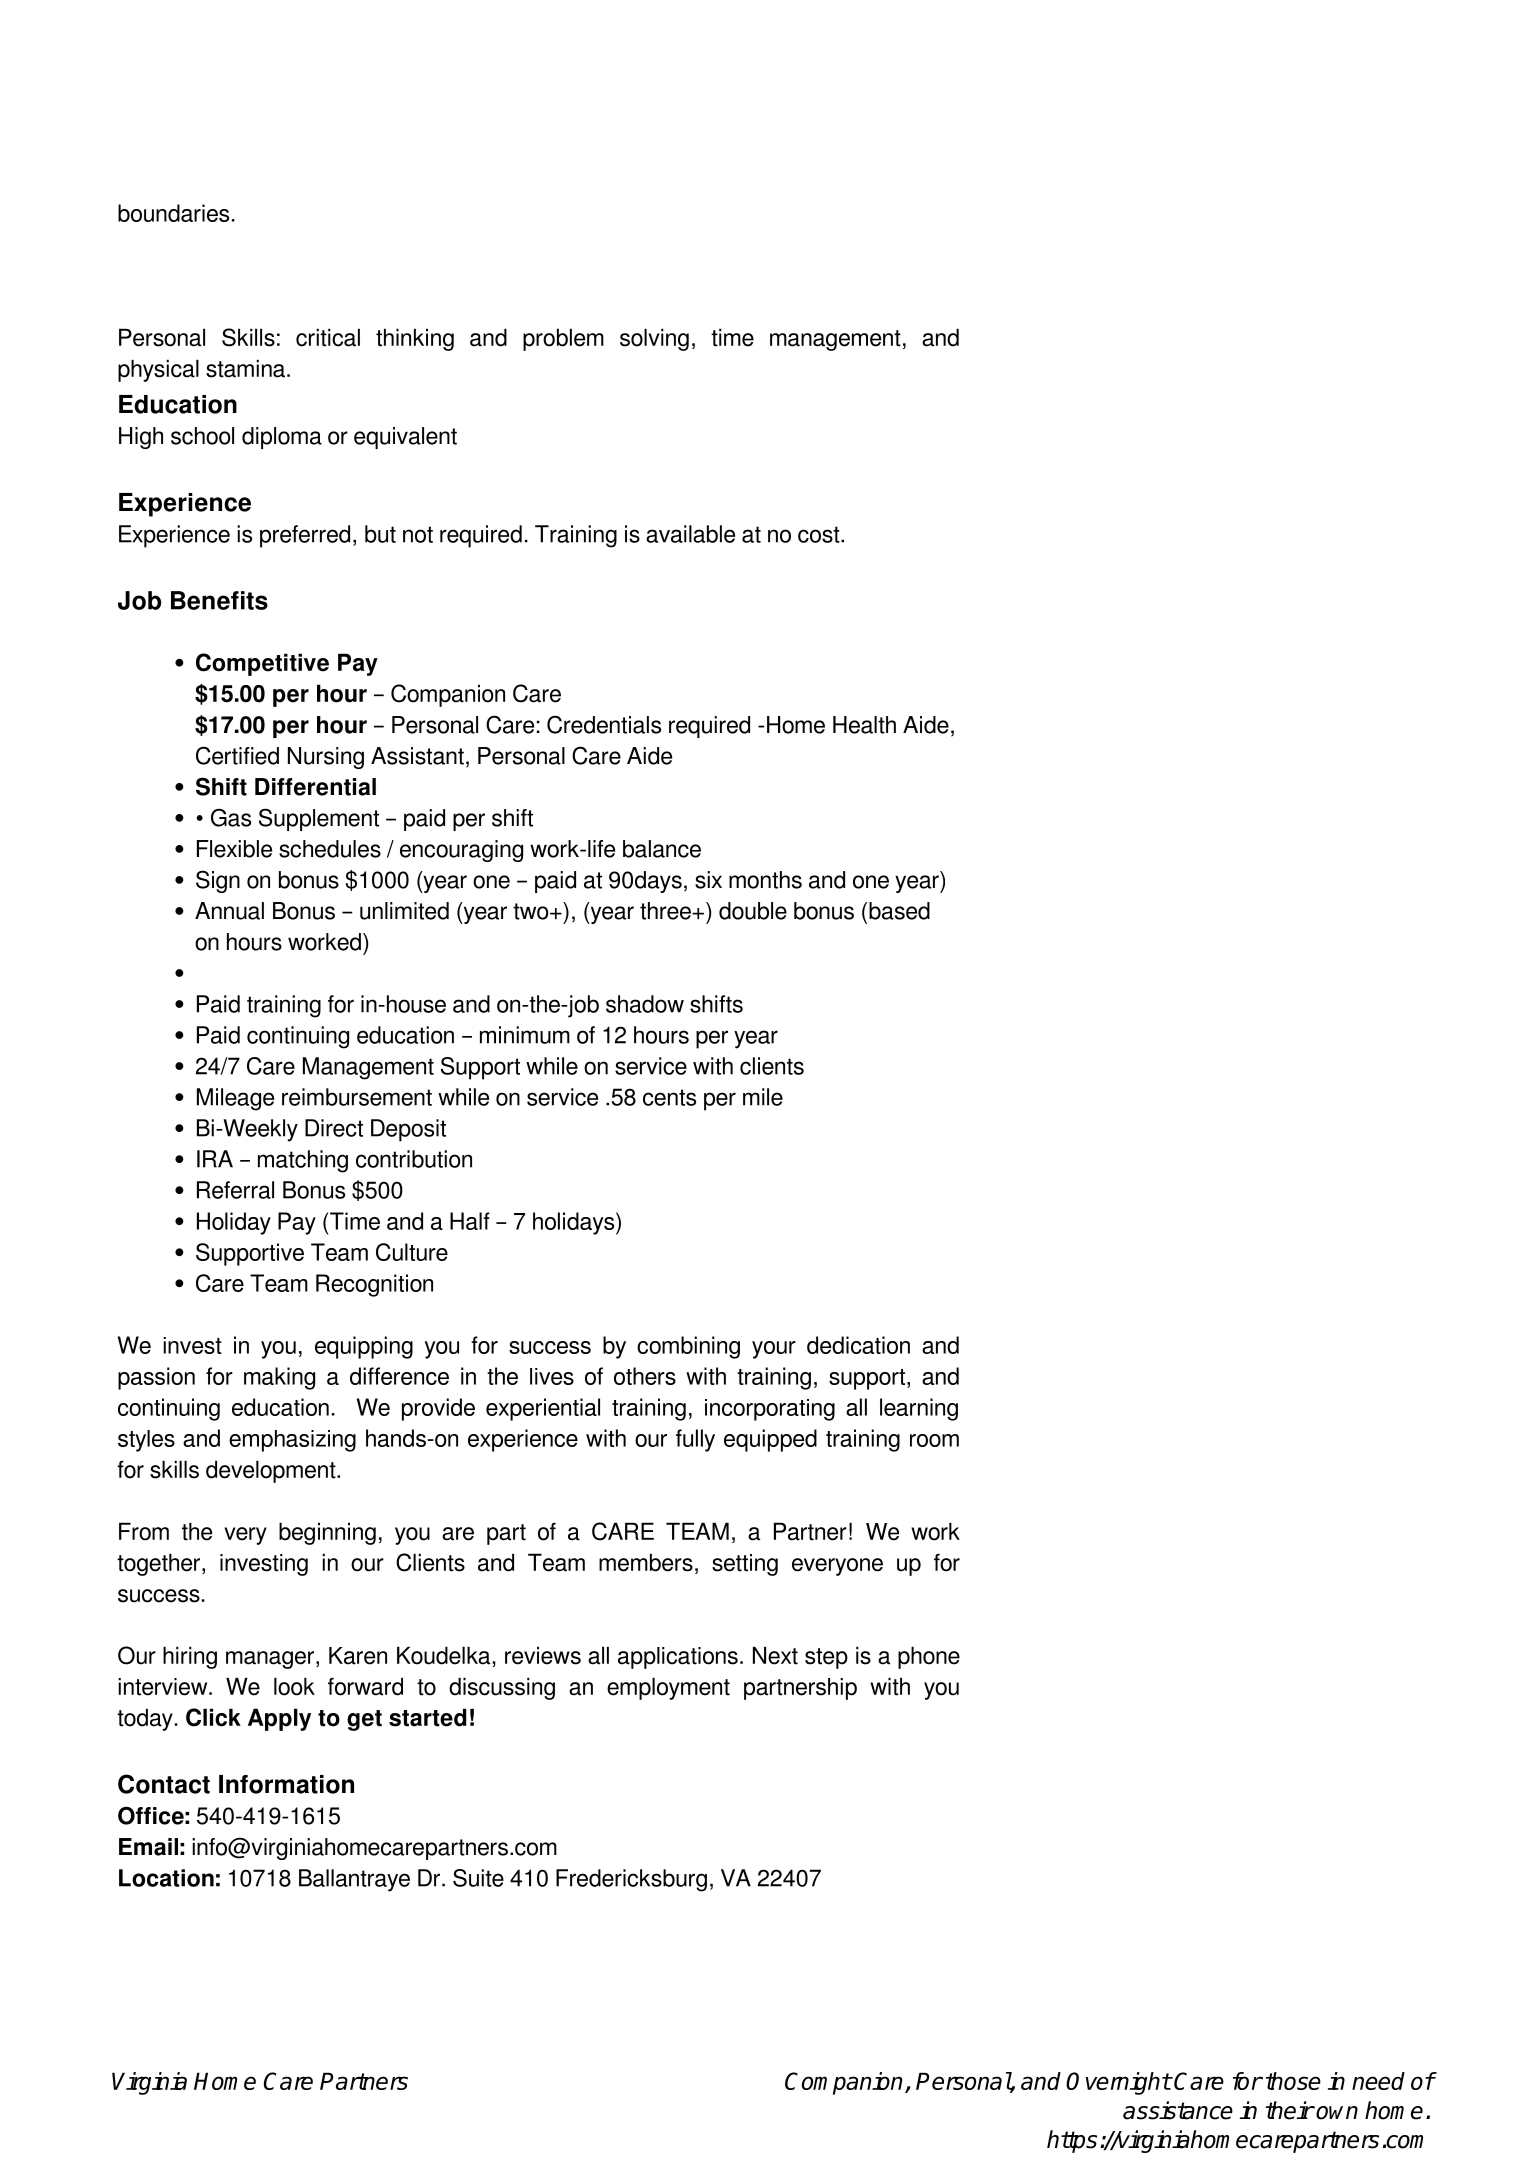 The width and height of the image is (1539, 2177). What do you see at coordinates (166, 1878) in the image?
I see `Location` at bounding box center [166, 1878].
